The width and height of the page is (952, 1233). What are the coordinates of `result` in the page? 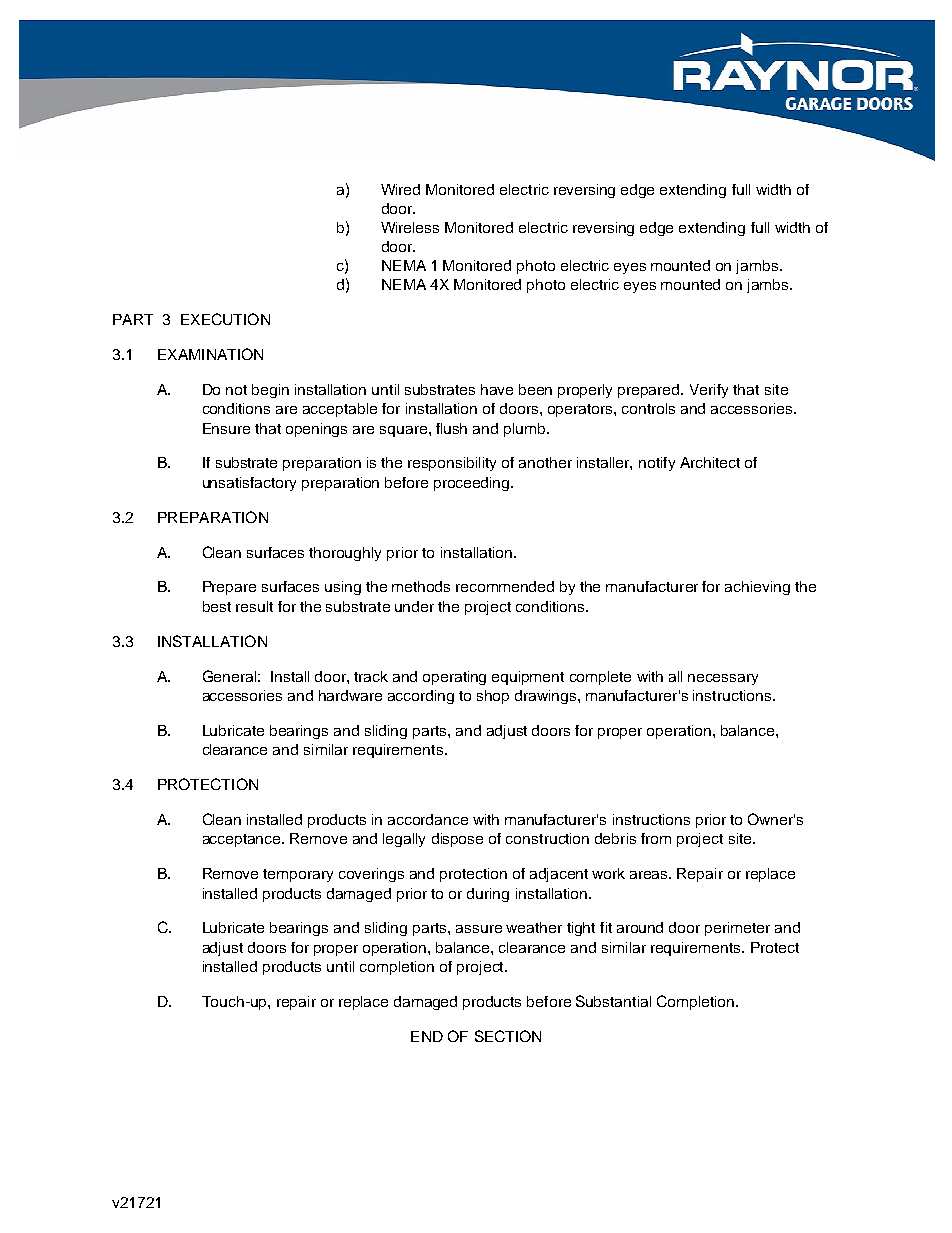 It's located at (254, 606).
